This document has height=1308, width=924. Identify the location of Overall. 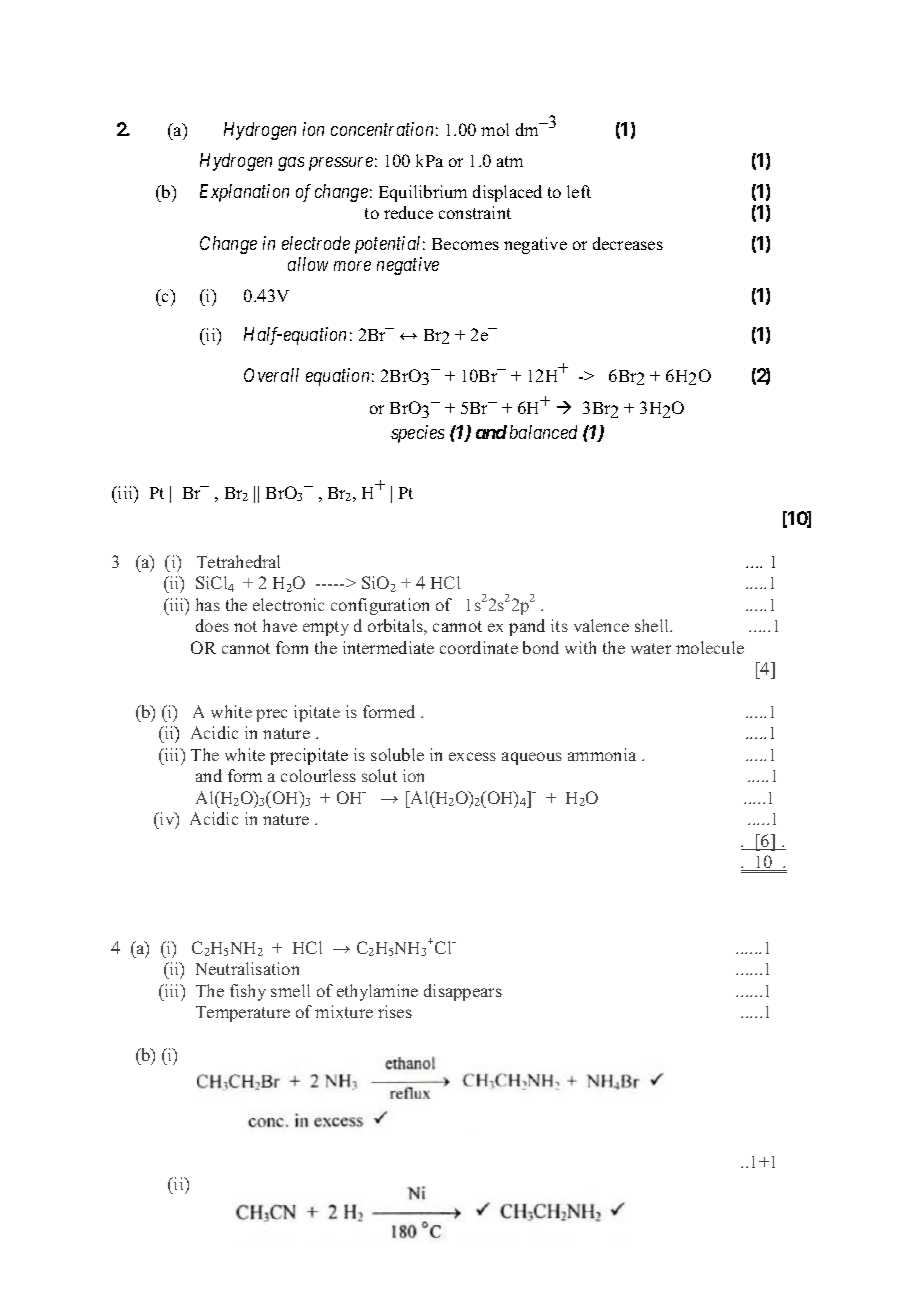
(271, 375).
